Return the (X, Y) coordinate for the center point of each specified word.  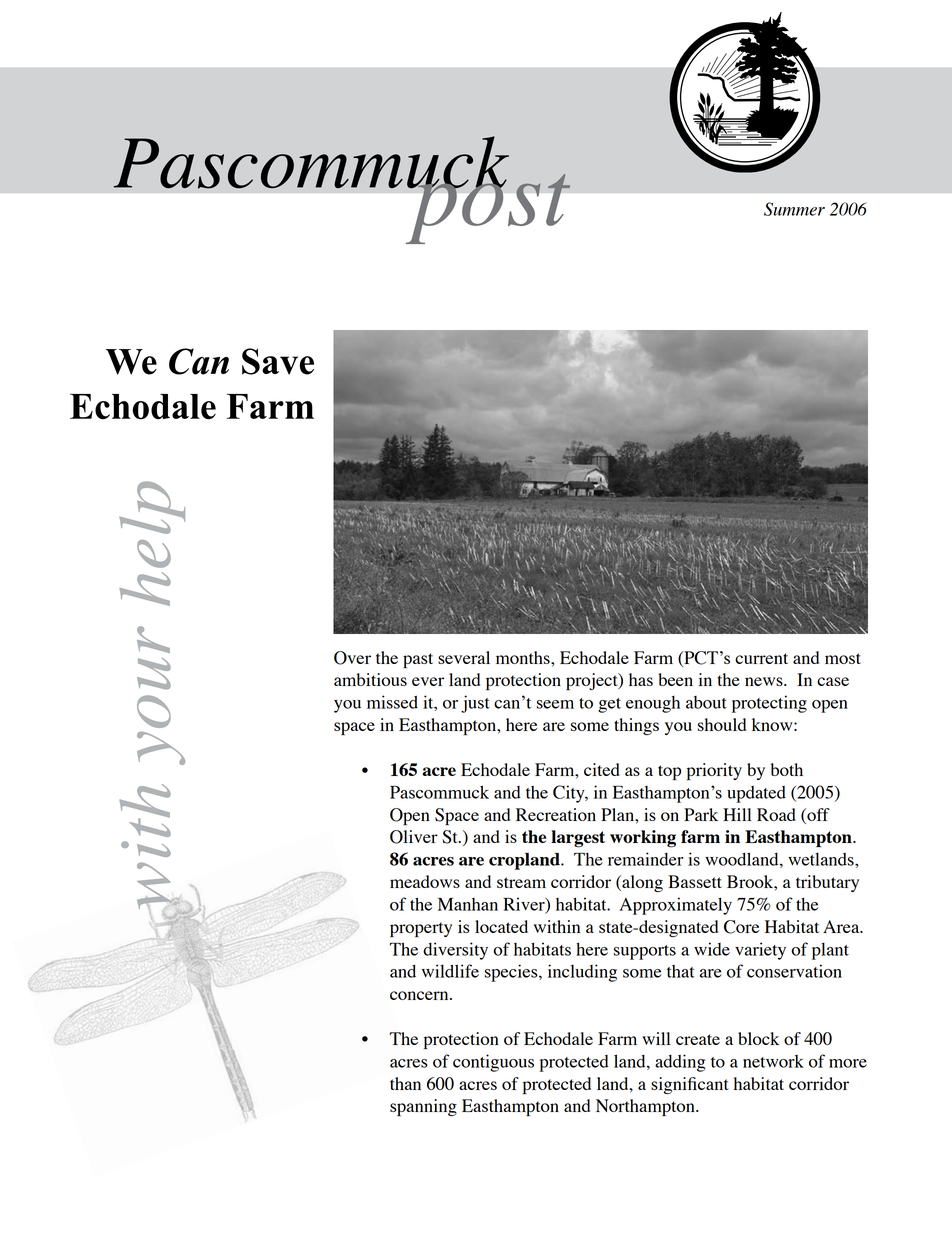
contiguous (493, 1063)
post (488, 207)
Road (776, 814)
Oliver (414, 837)
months (524, 657)
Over (352, 658)
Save (278, 361)
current (761, 658)
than (405, 1083)
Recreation (556, 814)
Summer (794, 209)
